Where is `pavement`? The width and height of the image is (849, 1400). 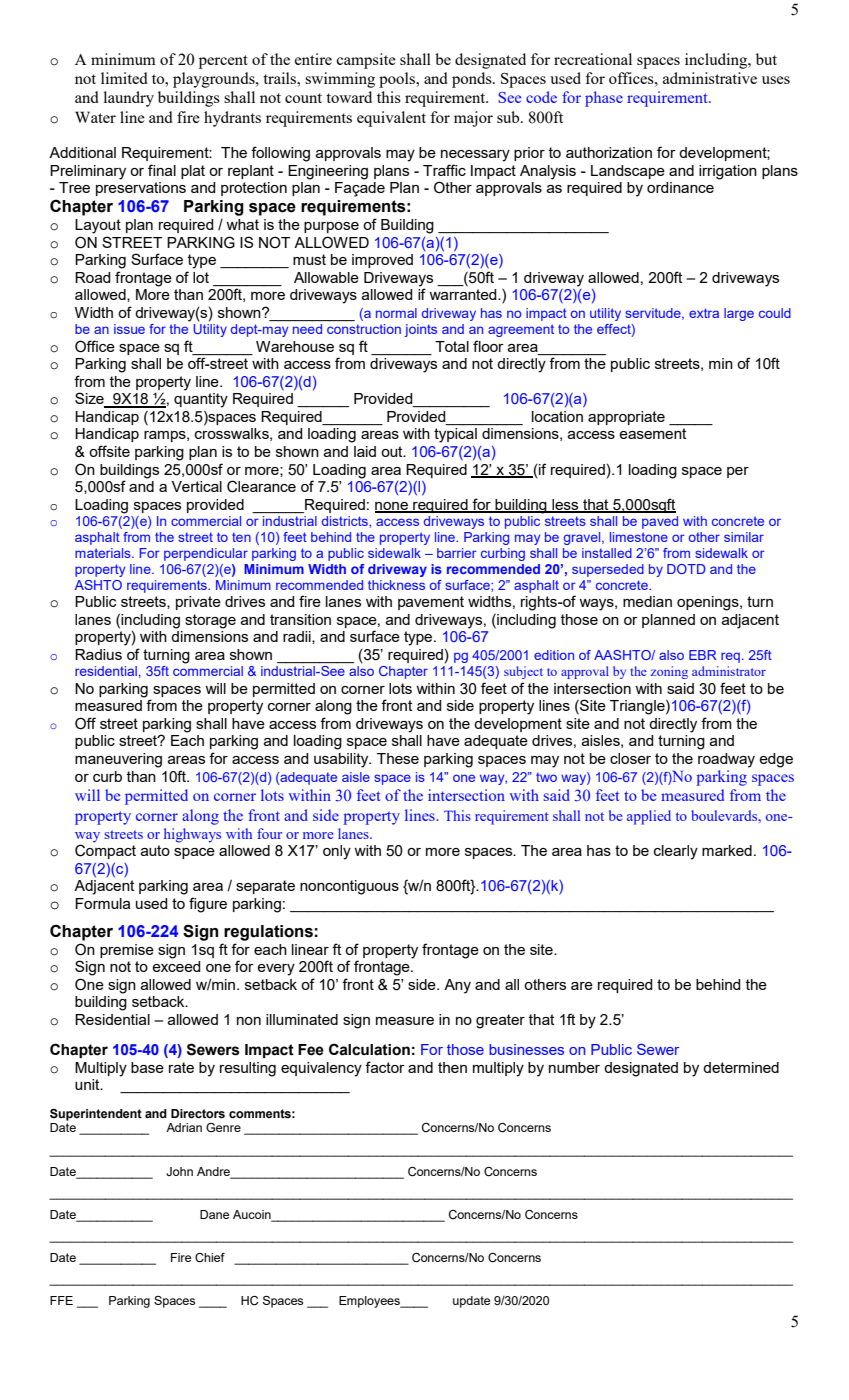 pavement is located at coordinates (431, 603).
